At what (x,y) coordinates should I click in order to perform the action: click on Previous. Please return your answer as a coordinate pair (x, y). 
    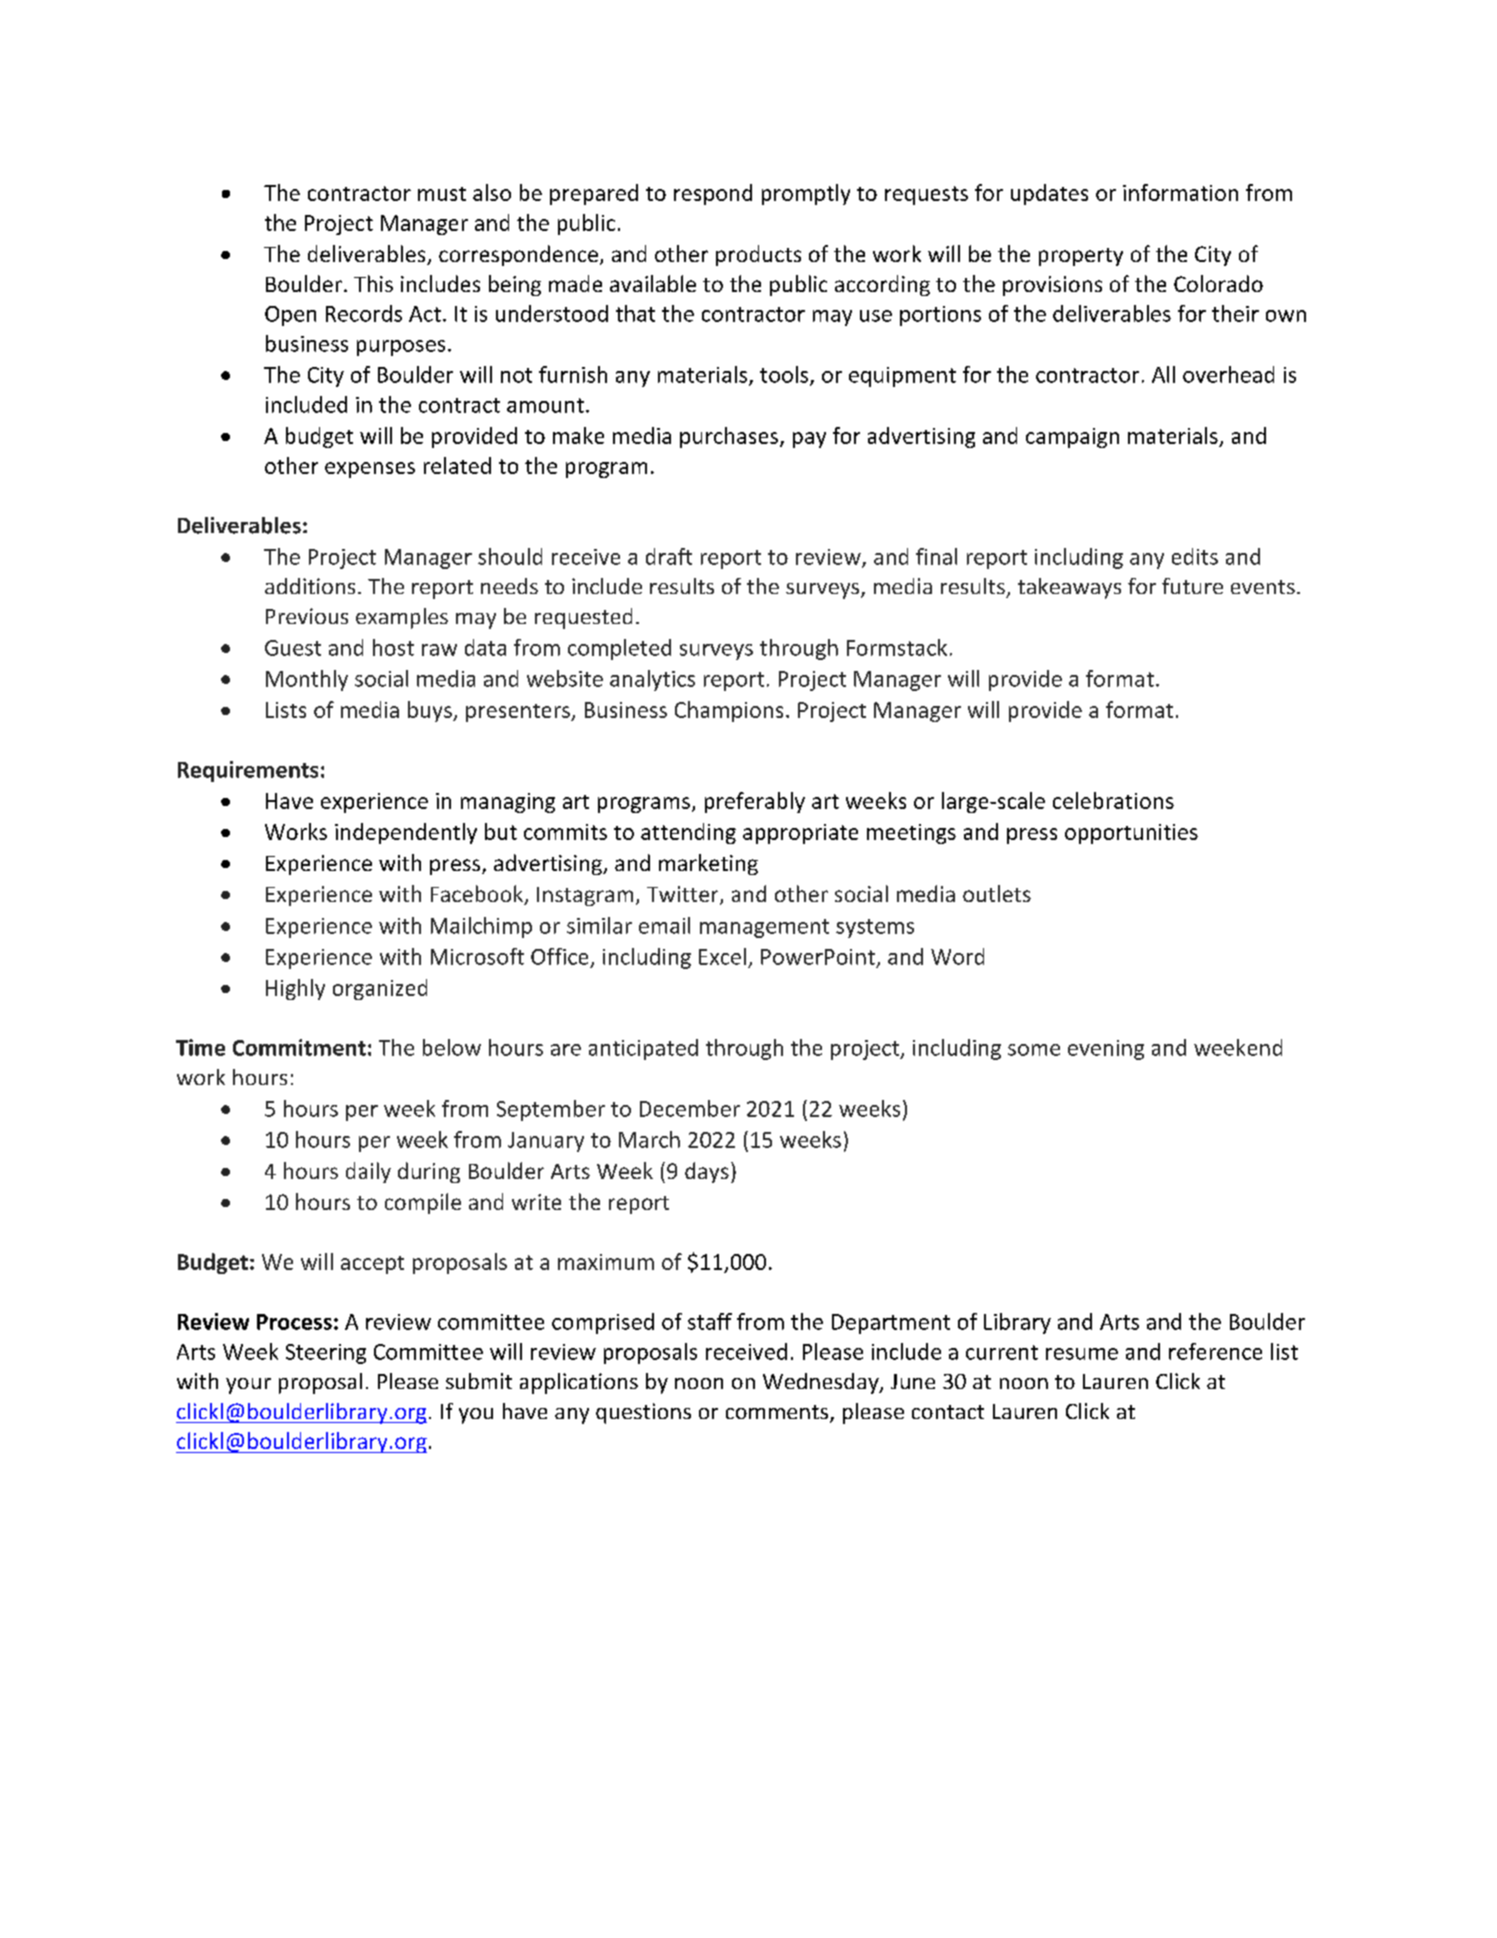
    Looking at the image, I should click on (307, 616).
